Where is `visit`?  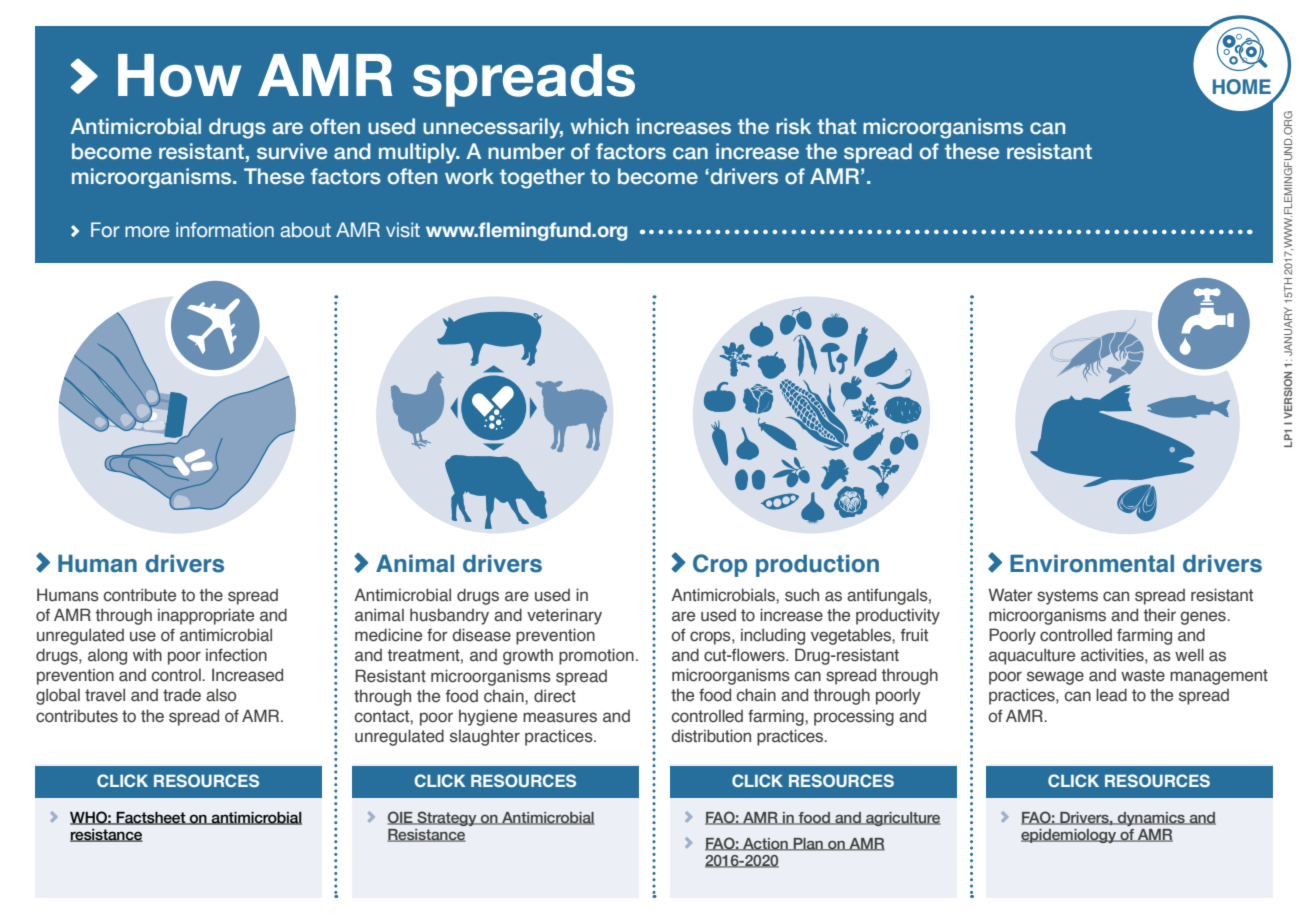 visit is located at coordinates (403, 229).
